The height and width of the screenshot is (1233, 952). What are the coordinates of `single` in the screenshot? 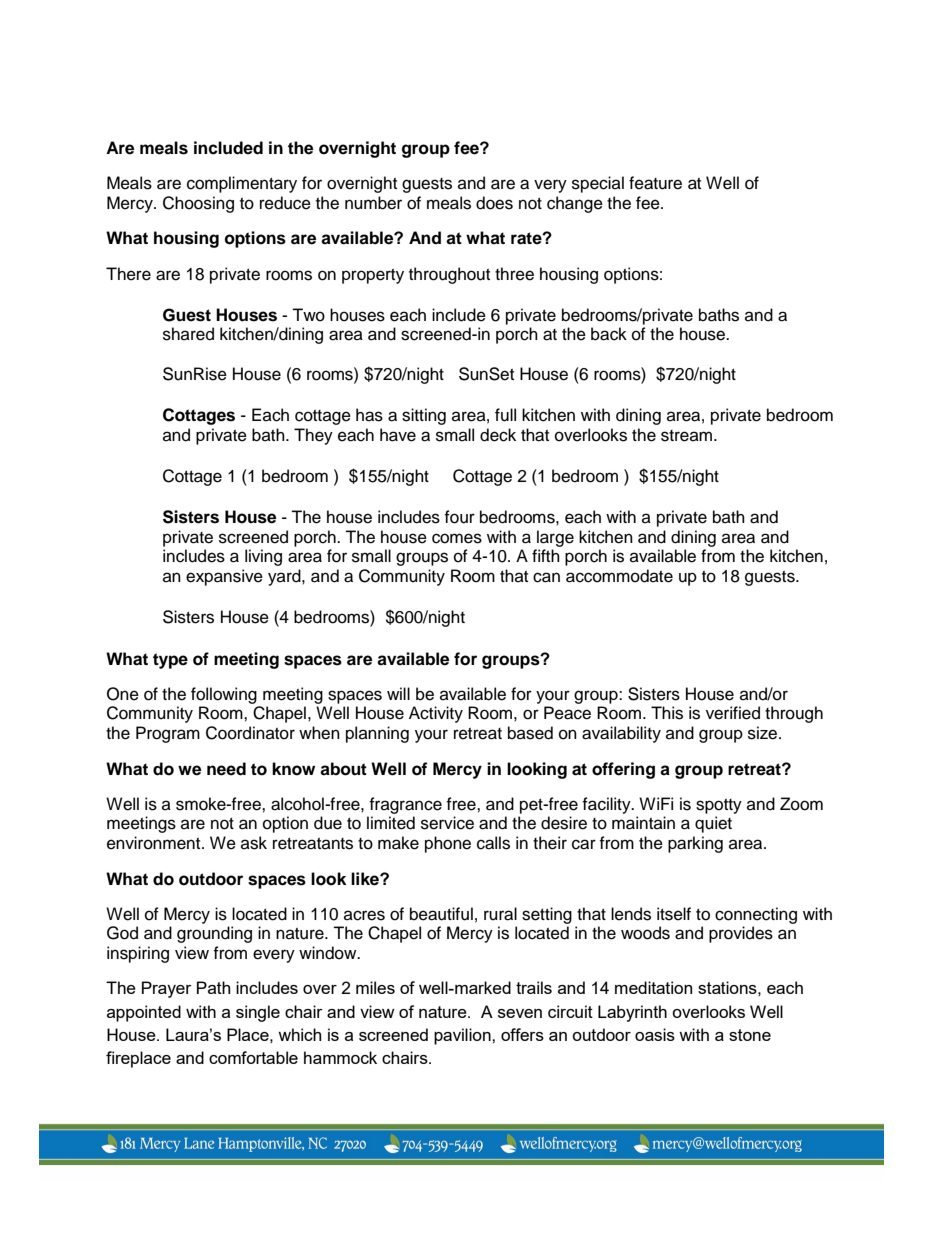 It's located at (258, 1013).
